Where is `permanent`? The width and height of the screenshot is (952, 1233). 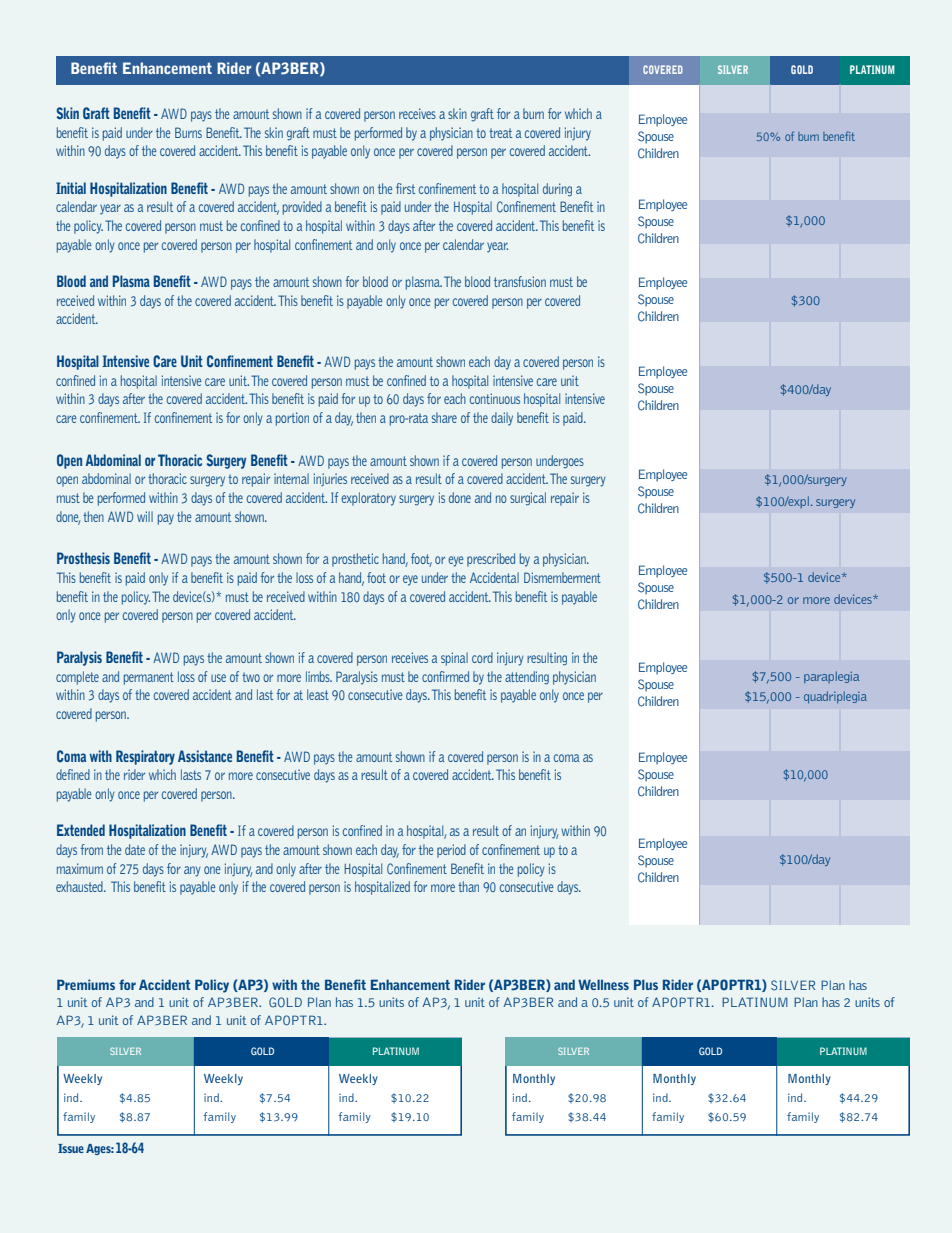 permanent is located at coordinates (149, 678).
